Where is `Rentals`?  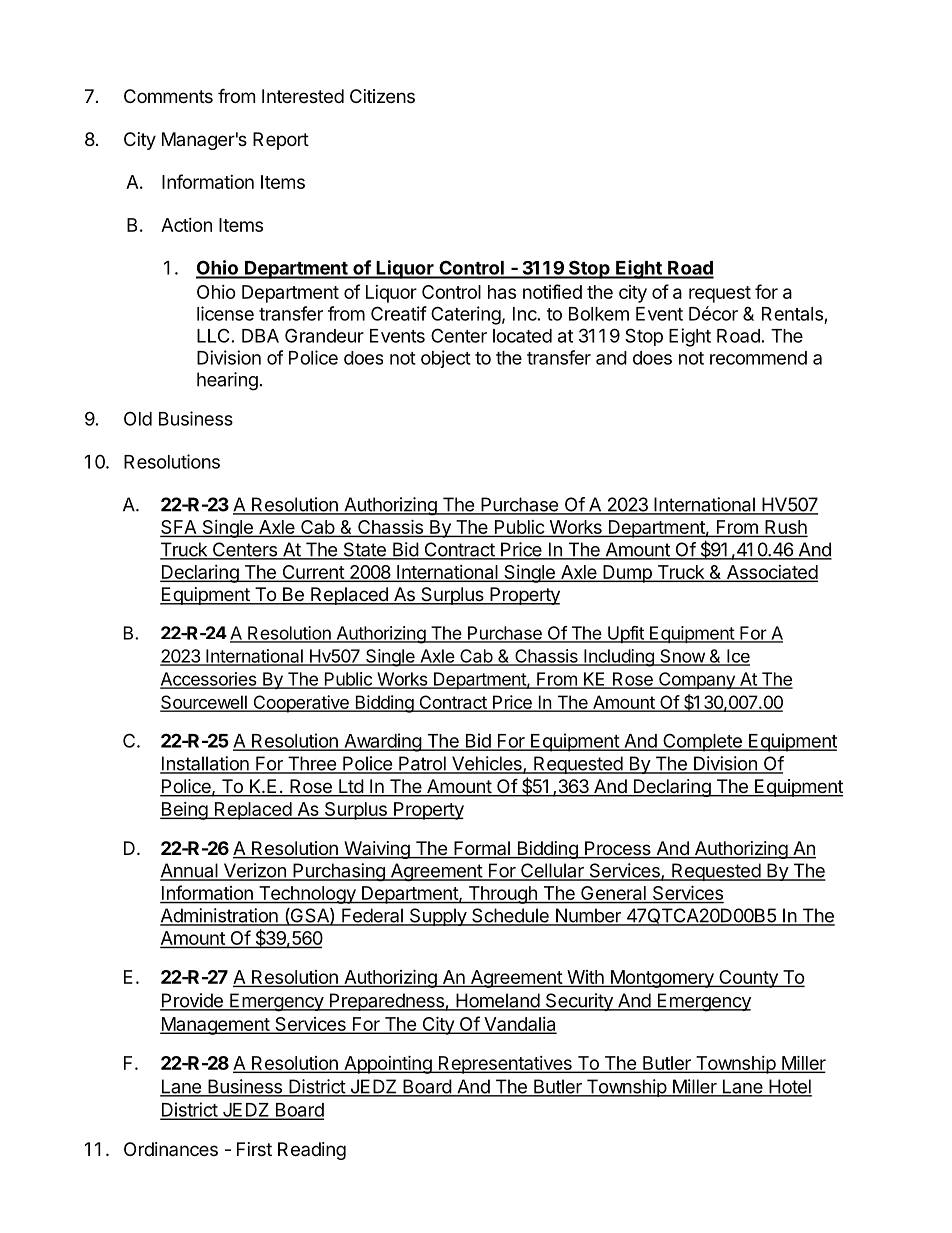 Rentals is located at coordinates (792, 314).
